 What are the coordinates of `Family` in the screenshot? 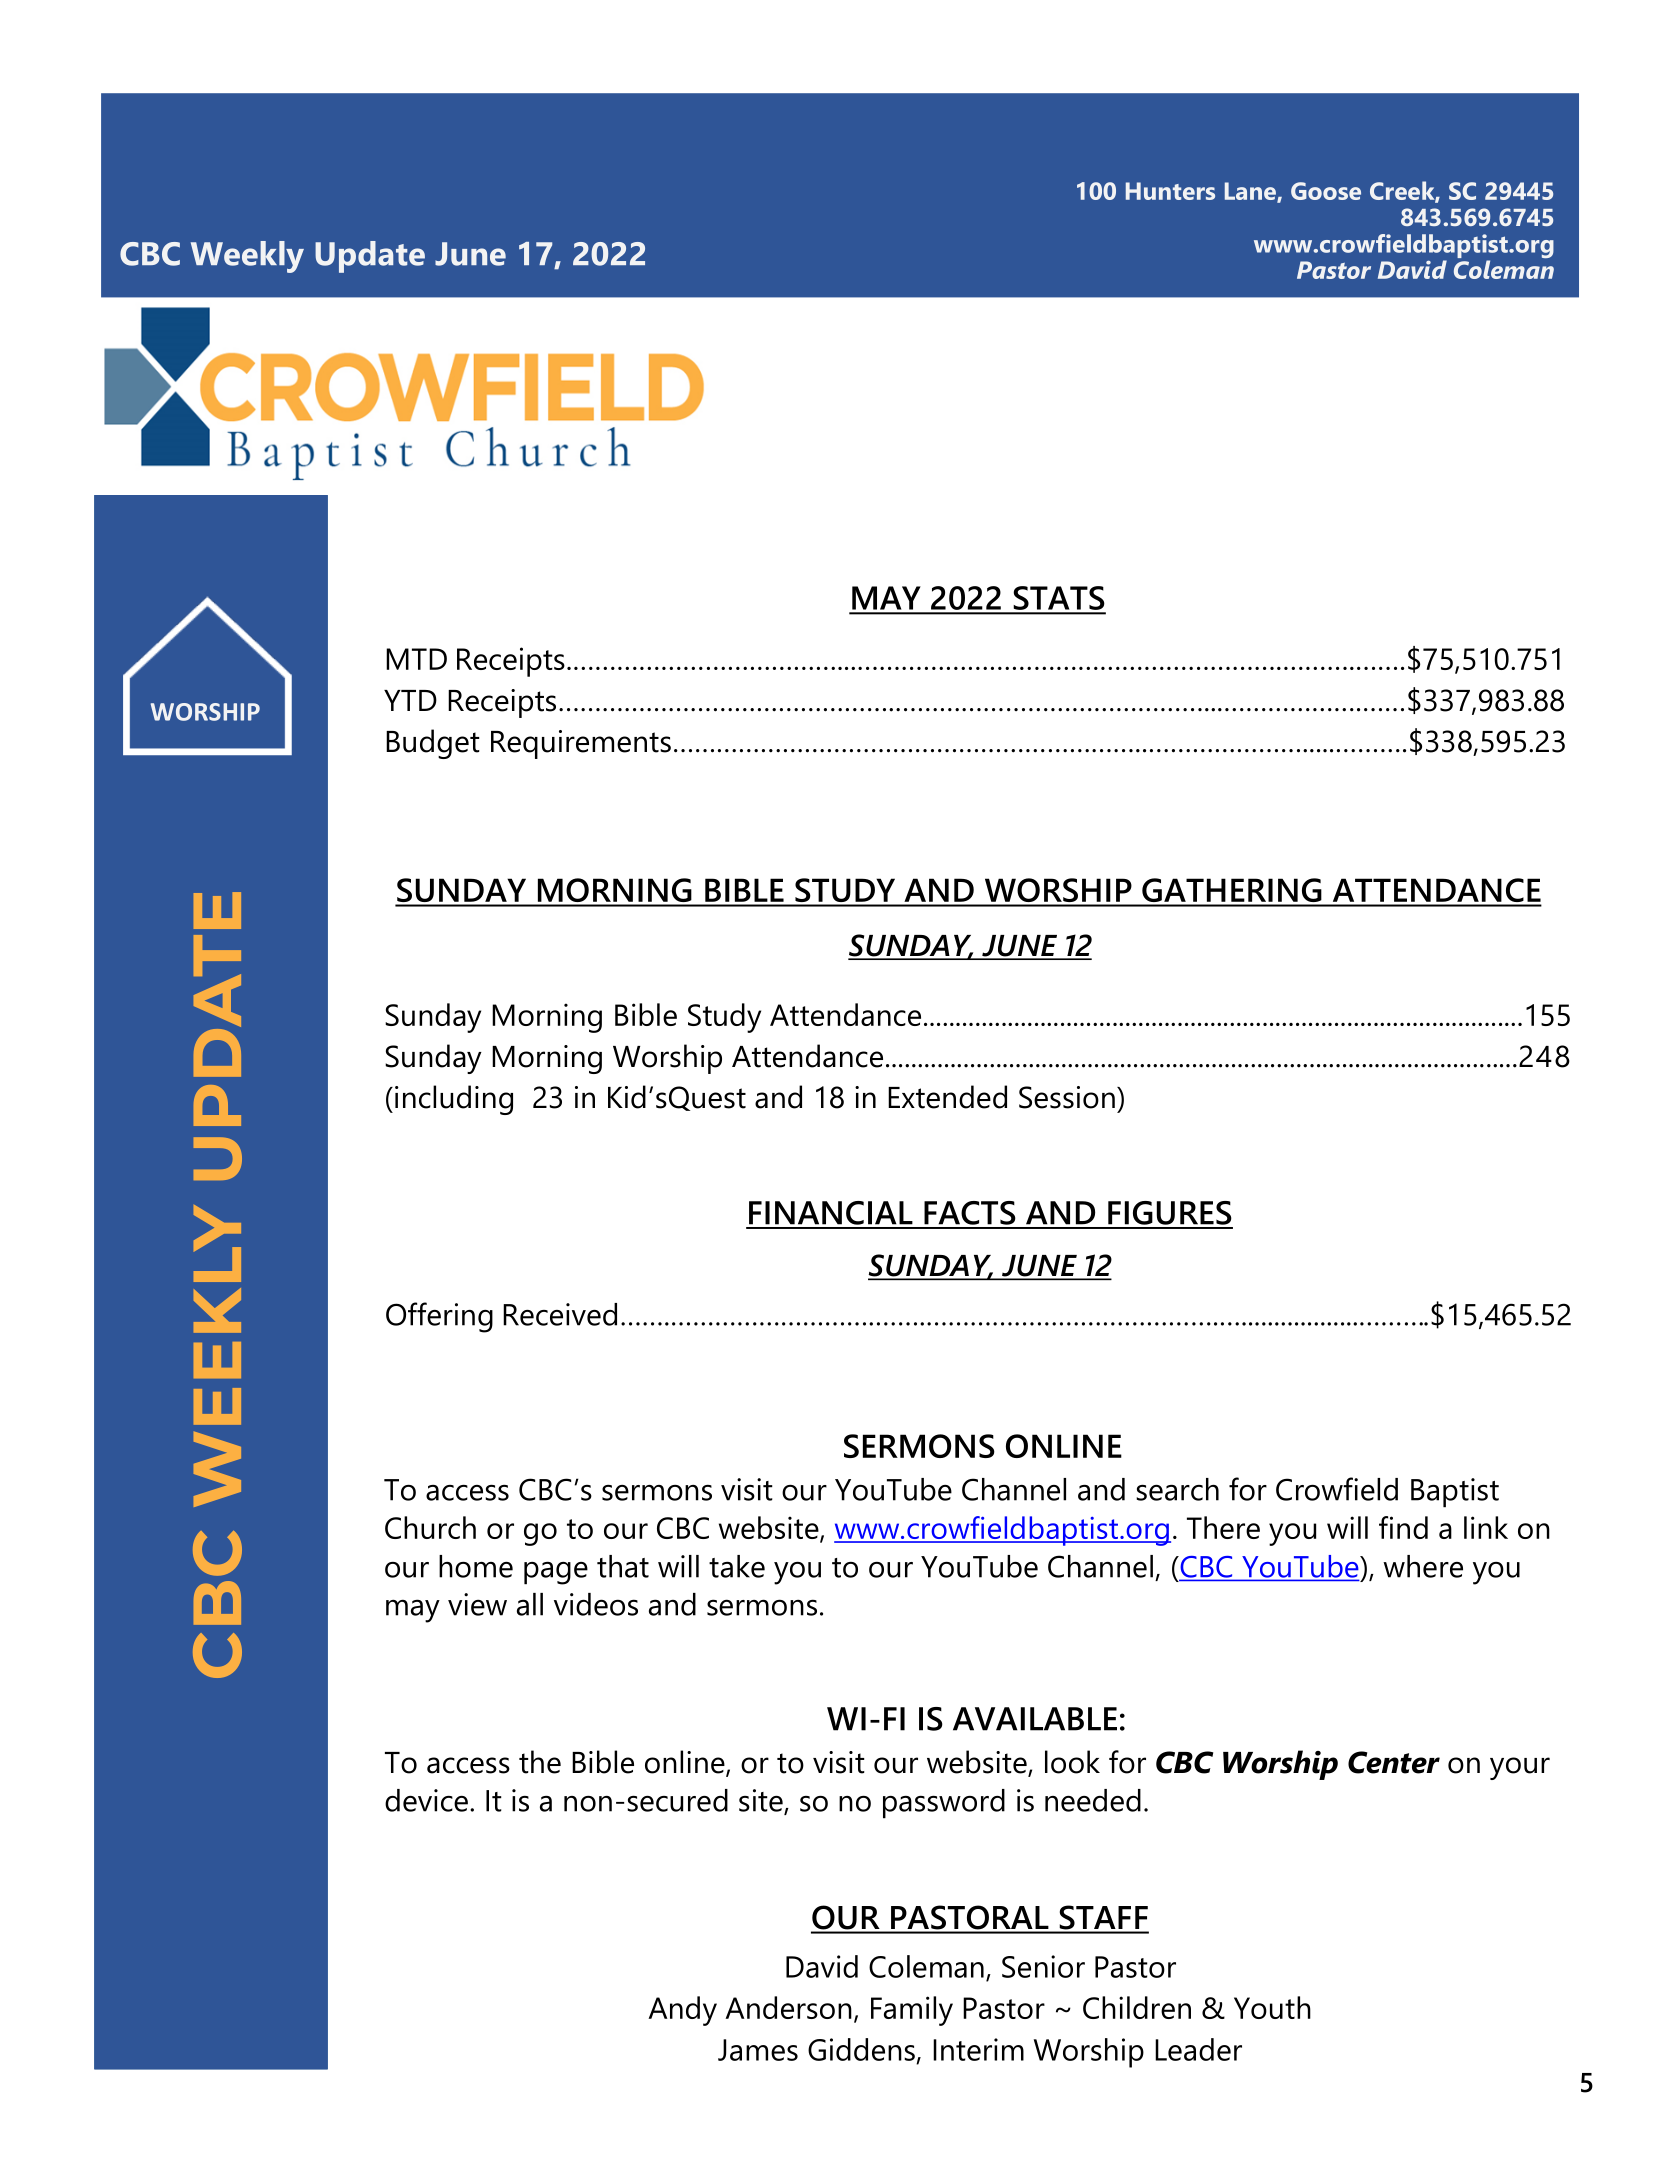 It's located at (912, 2011).
